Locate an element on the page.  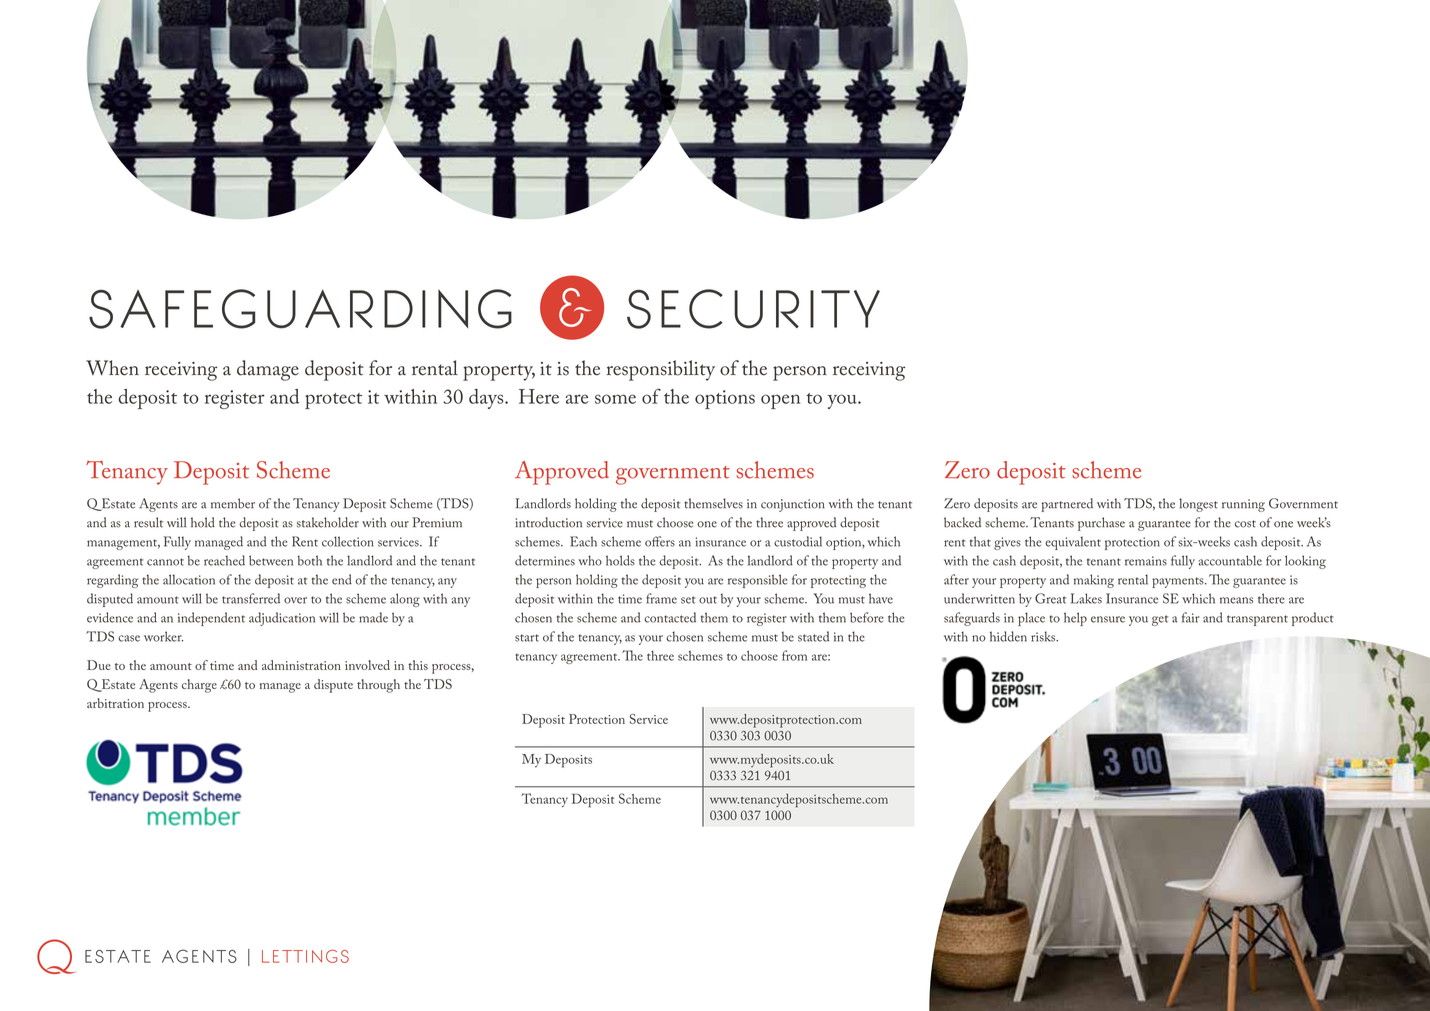
collection is located at coordinates (348, 541).
